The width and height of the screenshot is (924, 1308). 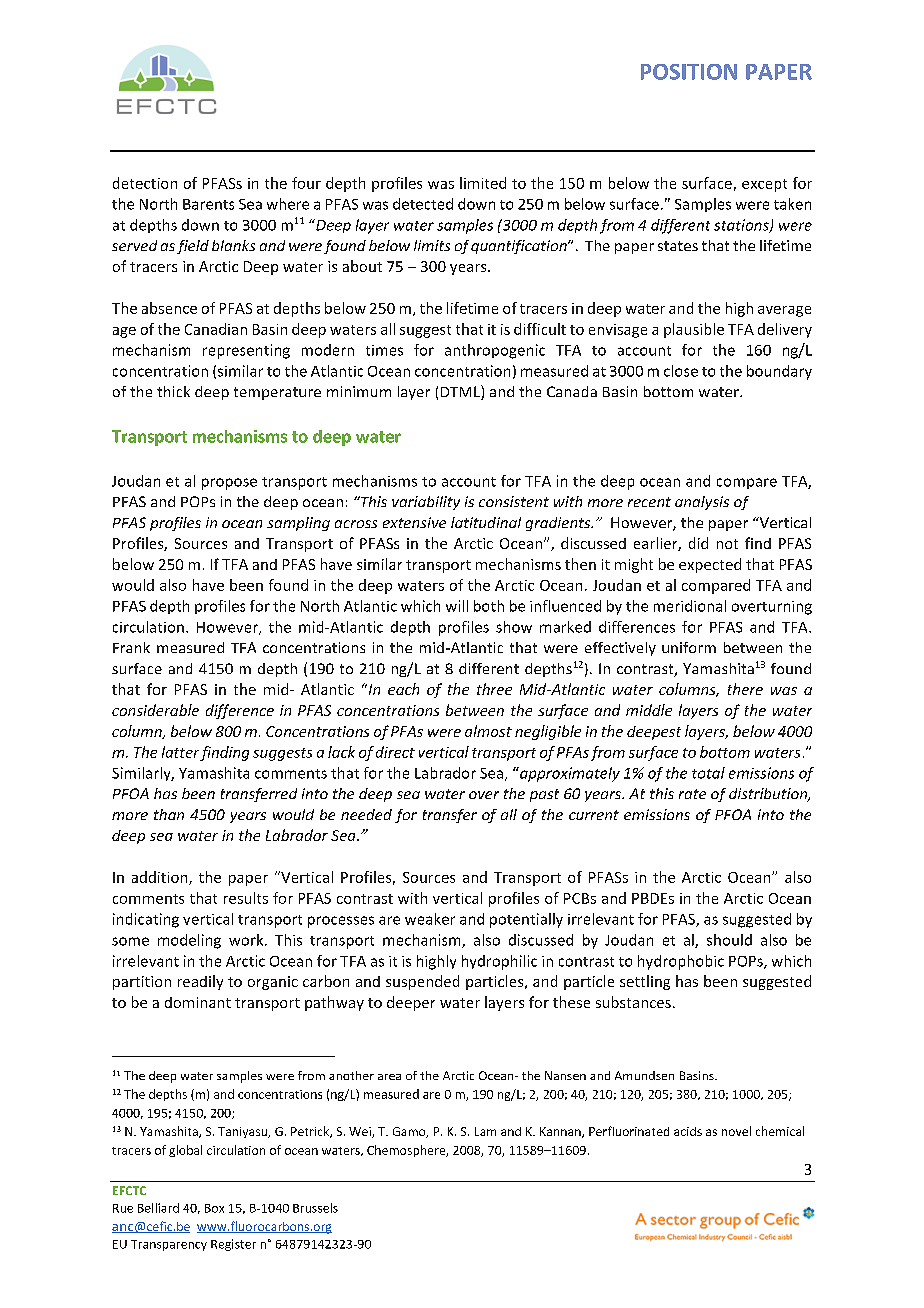 I want to click on Lam, so click(x=485, y=1131).
